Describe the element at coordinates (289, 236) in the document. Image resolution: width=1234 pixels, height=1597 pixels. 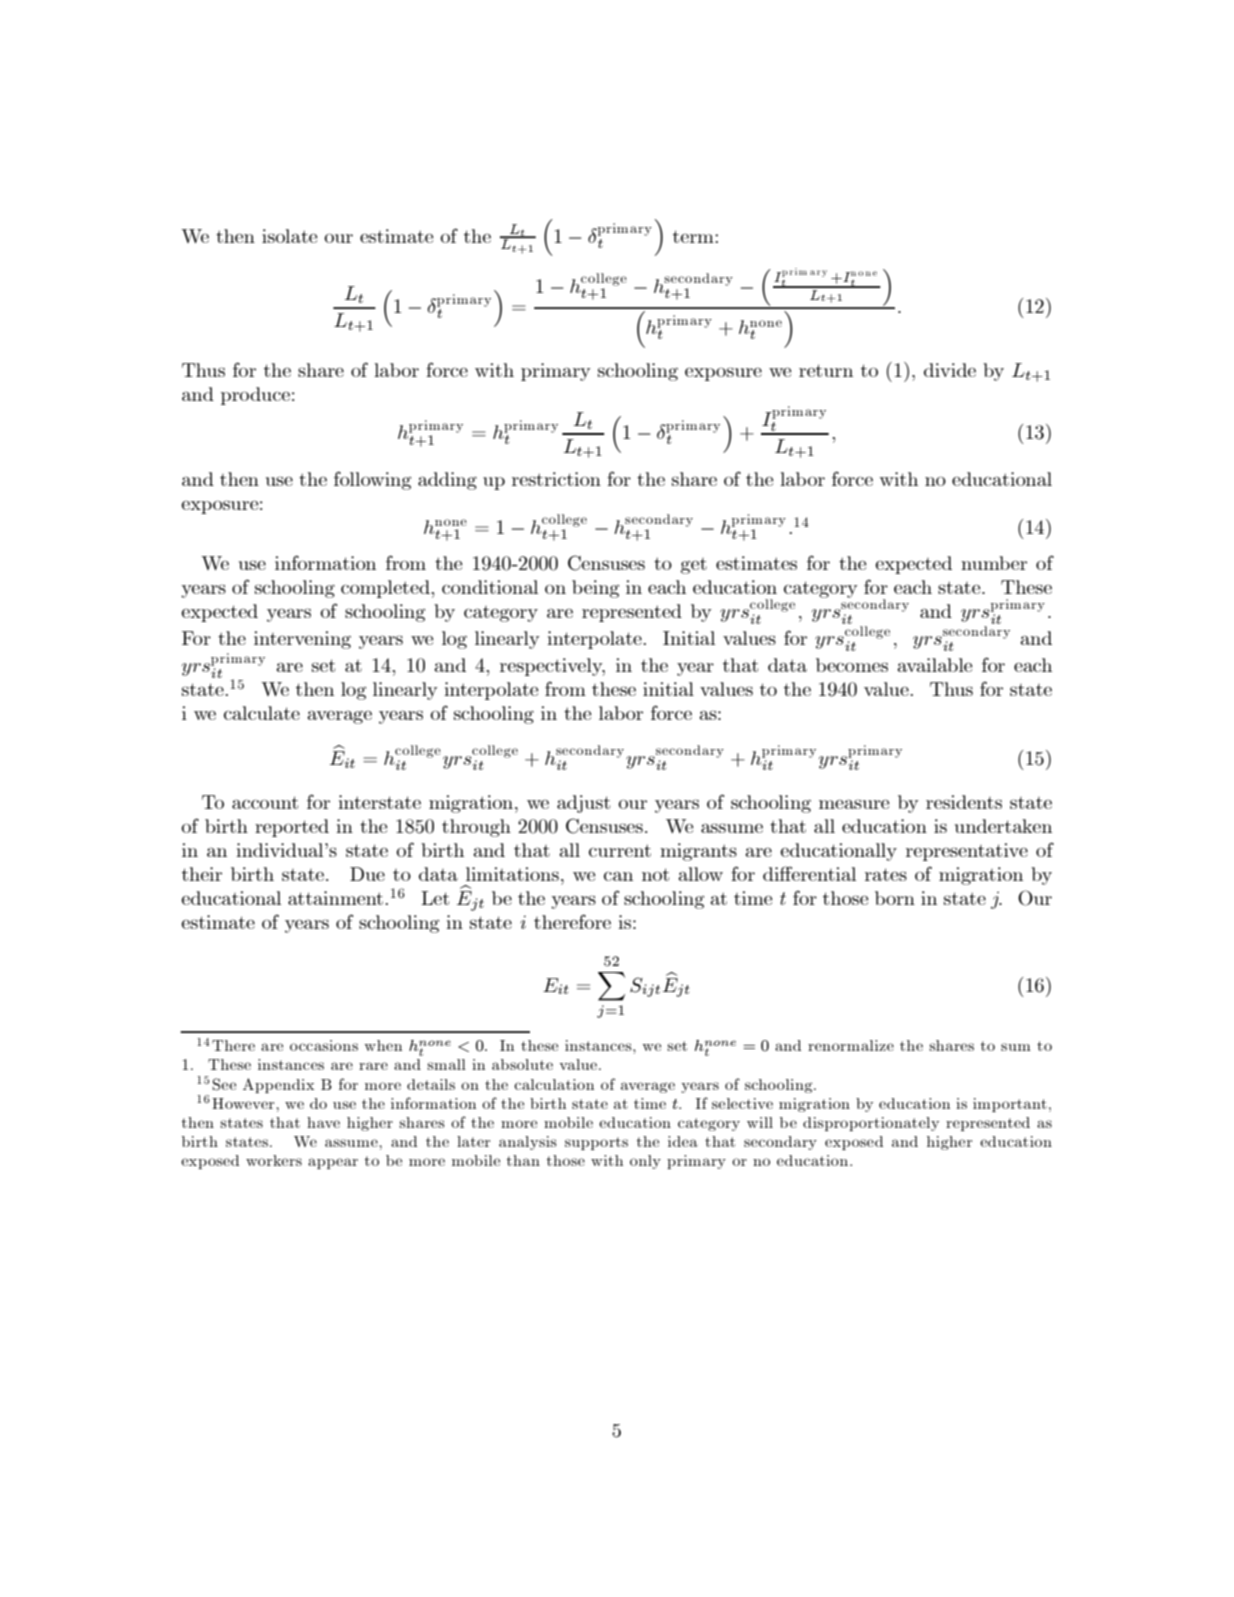
I see `isolate` at that location.
